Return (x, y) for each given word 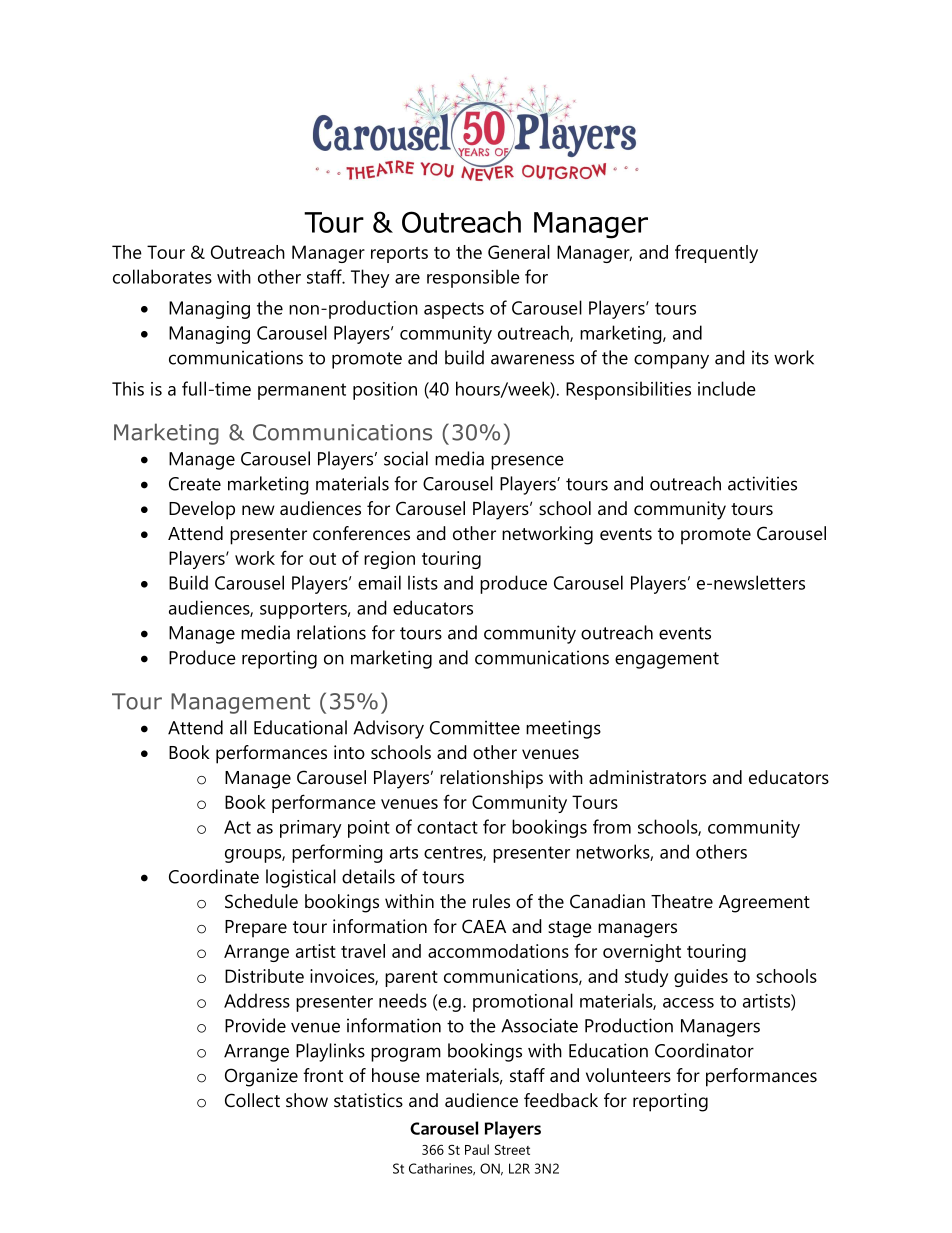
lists (423, 582)
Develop (202, 510)
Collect (252, 1100)
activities (762, 483)
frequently (716, 253)
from (612, 826)
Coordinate (214, 876)
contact (447, 827)
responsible (473, 278)
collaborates (162, 276)
